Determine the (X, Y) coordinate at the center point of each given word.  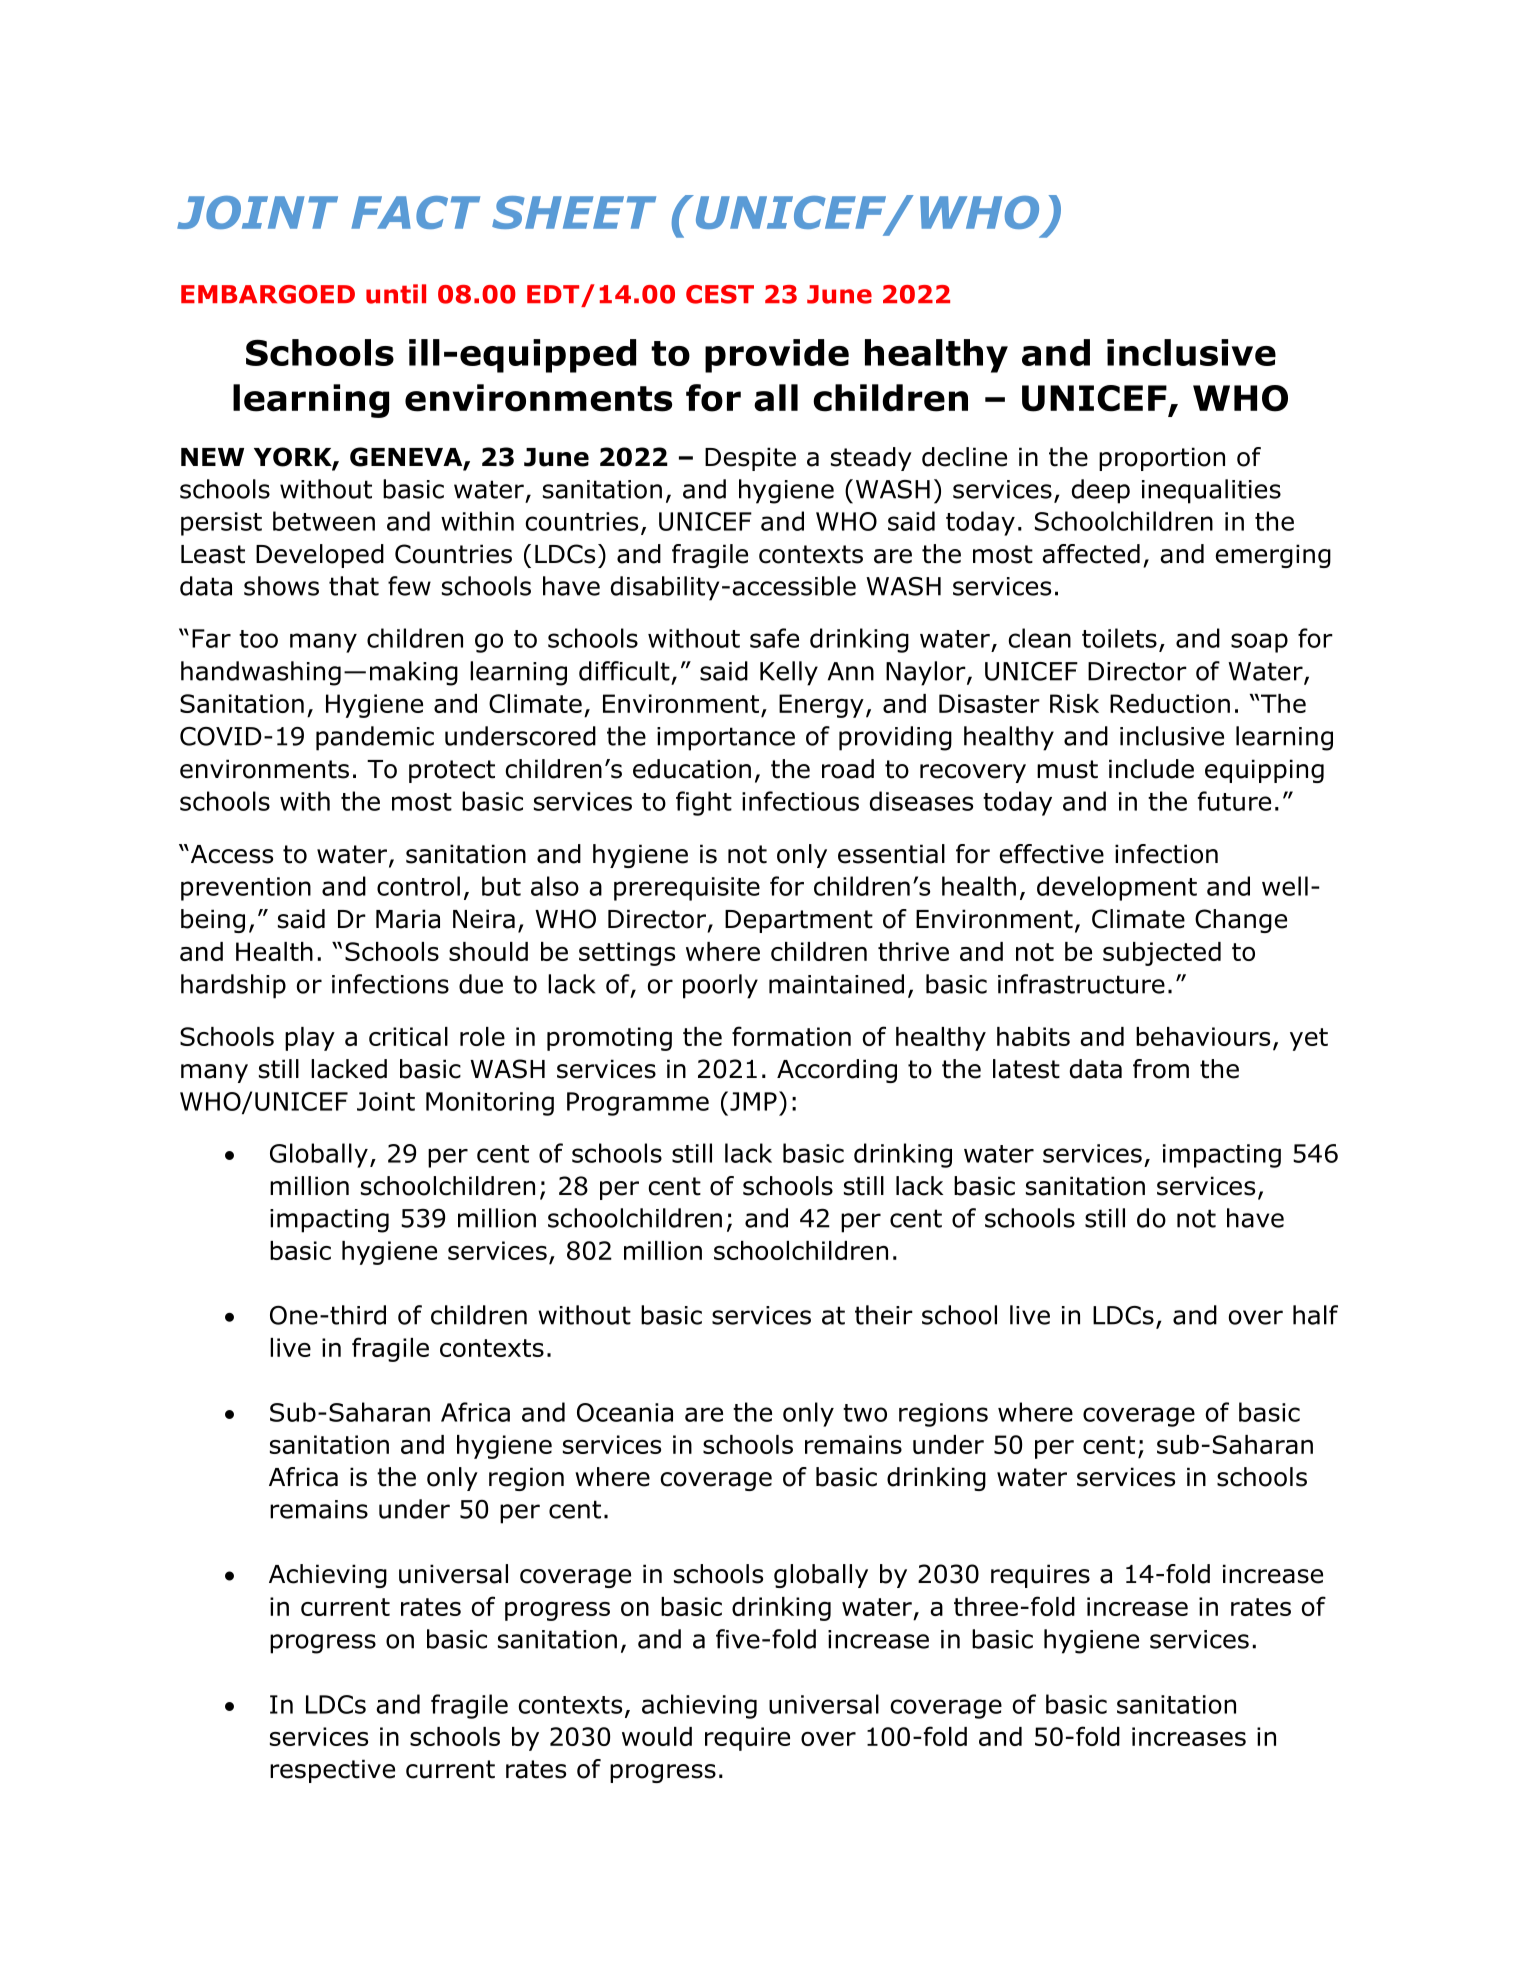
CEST (720, 294)
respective (332, 1771)
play (310, 1039)
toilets (1119, 638)
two (865, 1413)
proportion (1162, 459)
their (884, 1315)
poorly (720, 986)
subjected (1162, 954)
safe (774, 638)
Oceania (625, 1412)
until (396, 294)
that (354, 586)
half (1315, 1315)
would (657, 1736)
